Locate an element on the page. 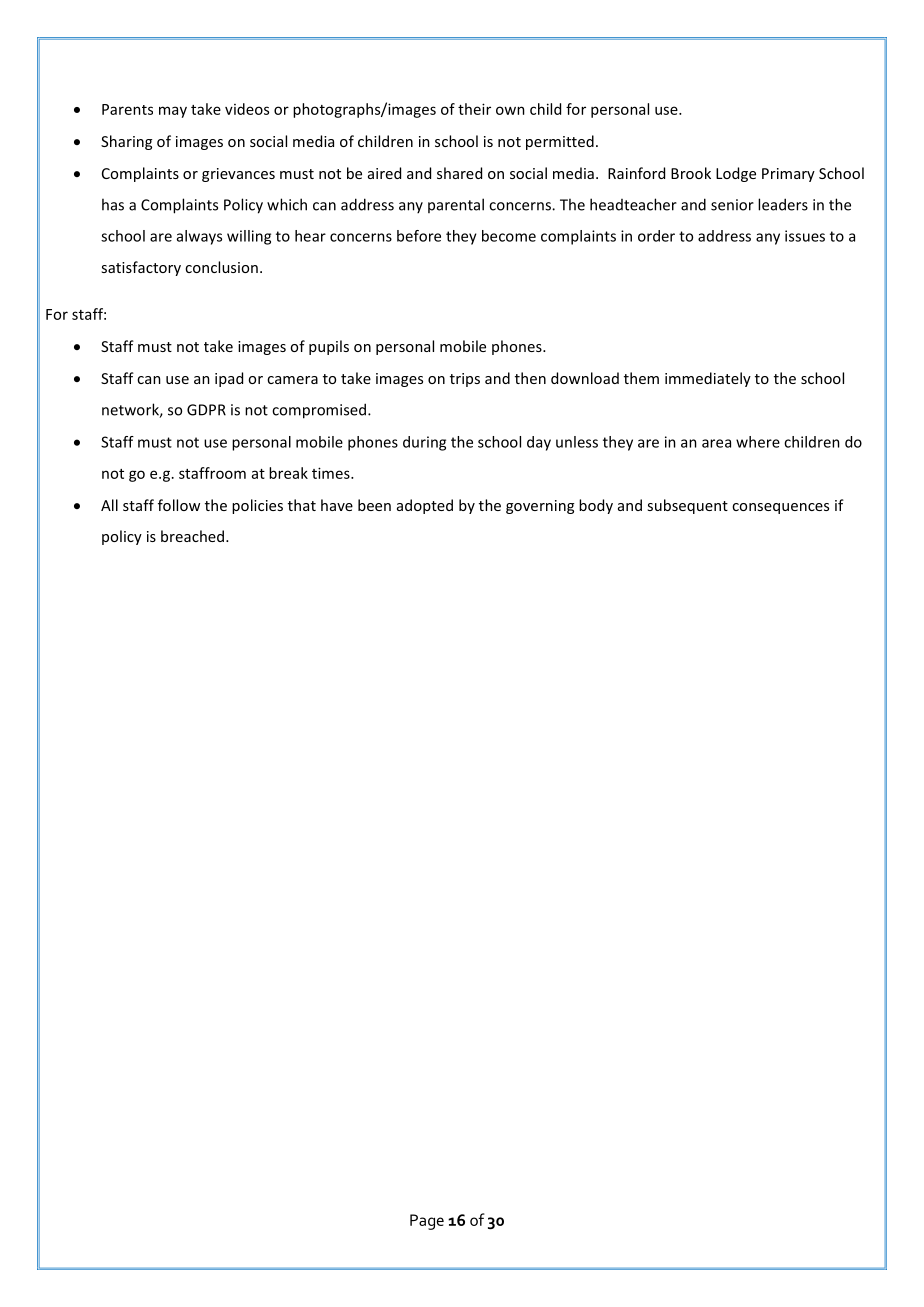 This document has width=924, height=1307. subsequent is located at coordinates (687, 506).
